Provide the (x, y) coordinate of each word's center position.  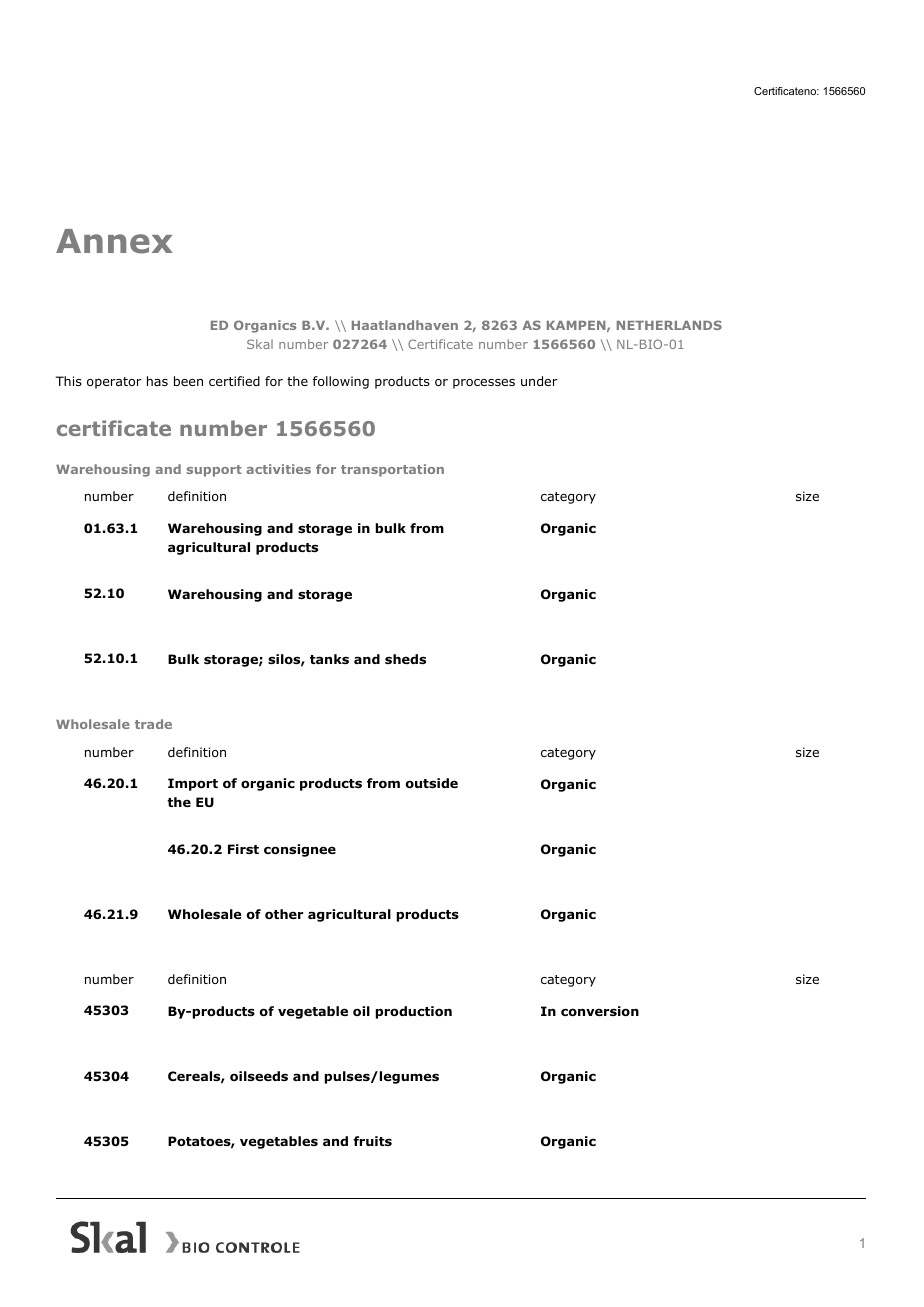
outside (432, 783)
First (243, 849)
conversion (600, 1011)
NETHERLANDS (669, 325)
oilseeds (259, 1076)
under (539, 381)
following (341, 382)
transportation (392, 470)
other (284, 914)
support (214, 471)
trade (153, 724)
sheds (405, 659)
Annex (114, 241)
